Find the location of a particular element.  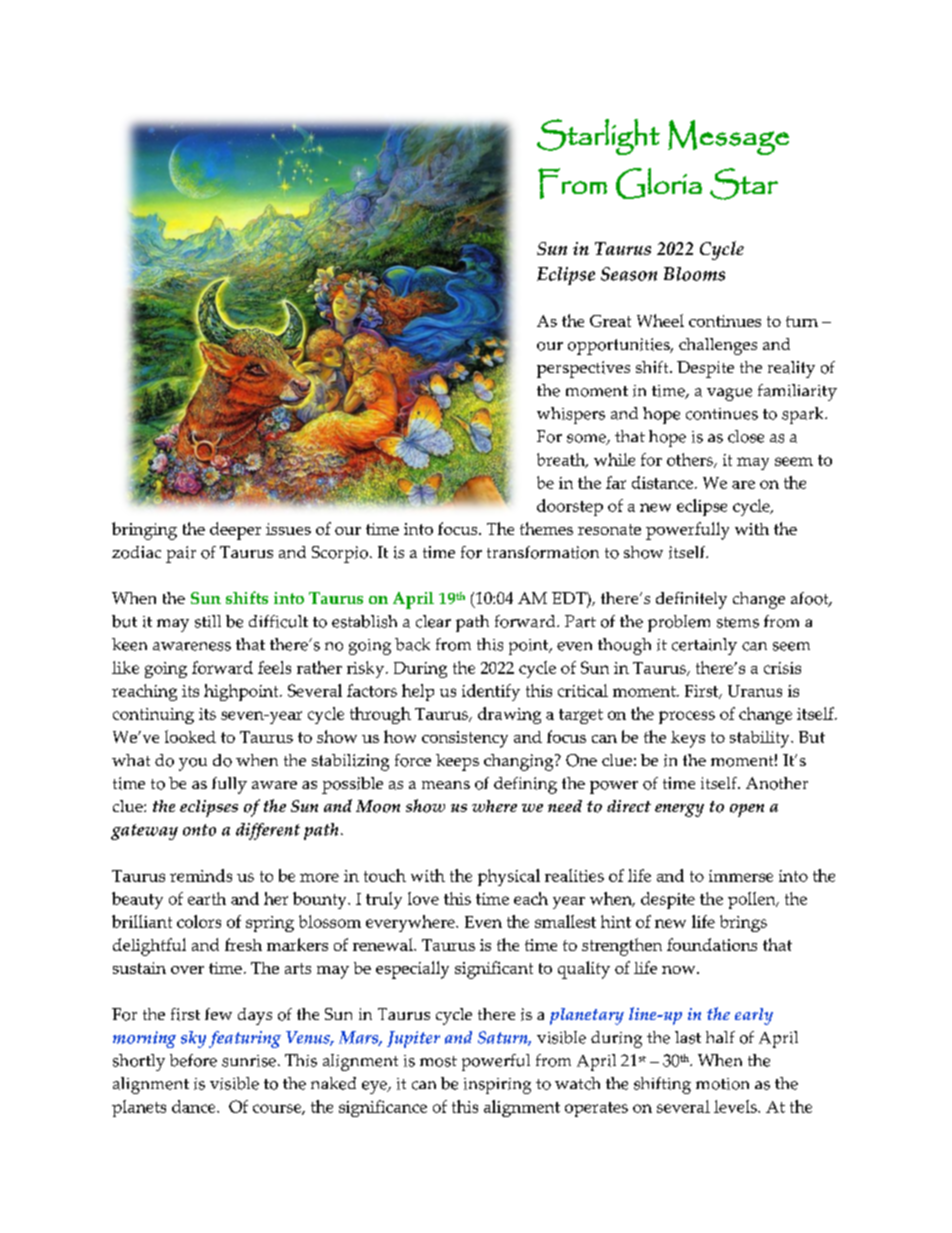

still is located at coordinates (208, 621).
